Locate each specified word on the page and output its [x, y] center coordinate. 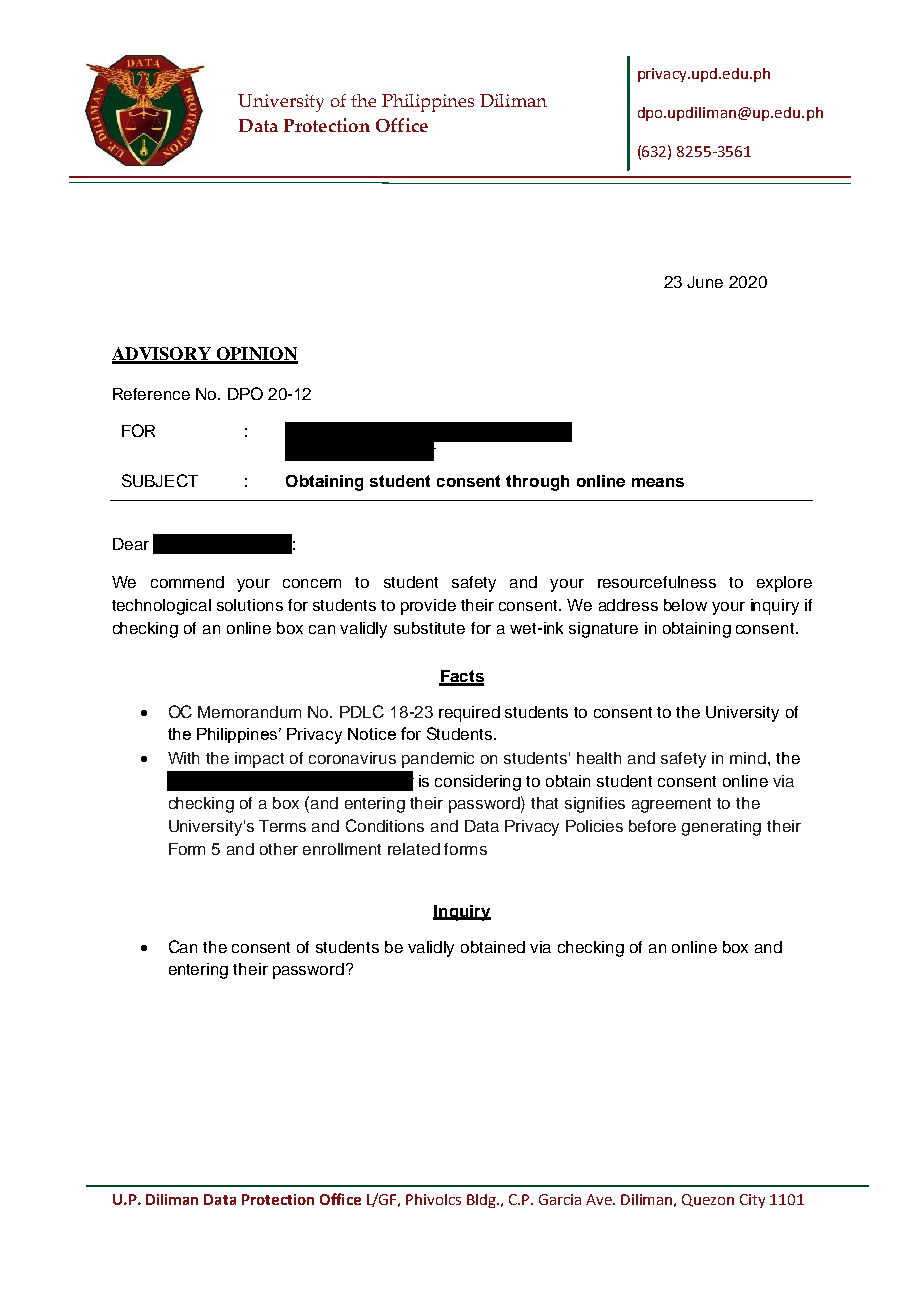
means [658, 482]
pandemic [438, 760]
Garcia [560, 1199]
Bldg [482, 1201]
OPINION [256, 355]
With [183, 758]
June [705, 282]
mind [748, 758]
